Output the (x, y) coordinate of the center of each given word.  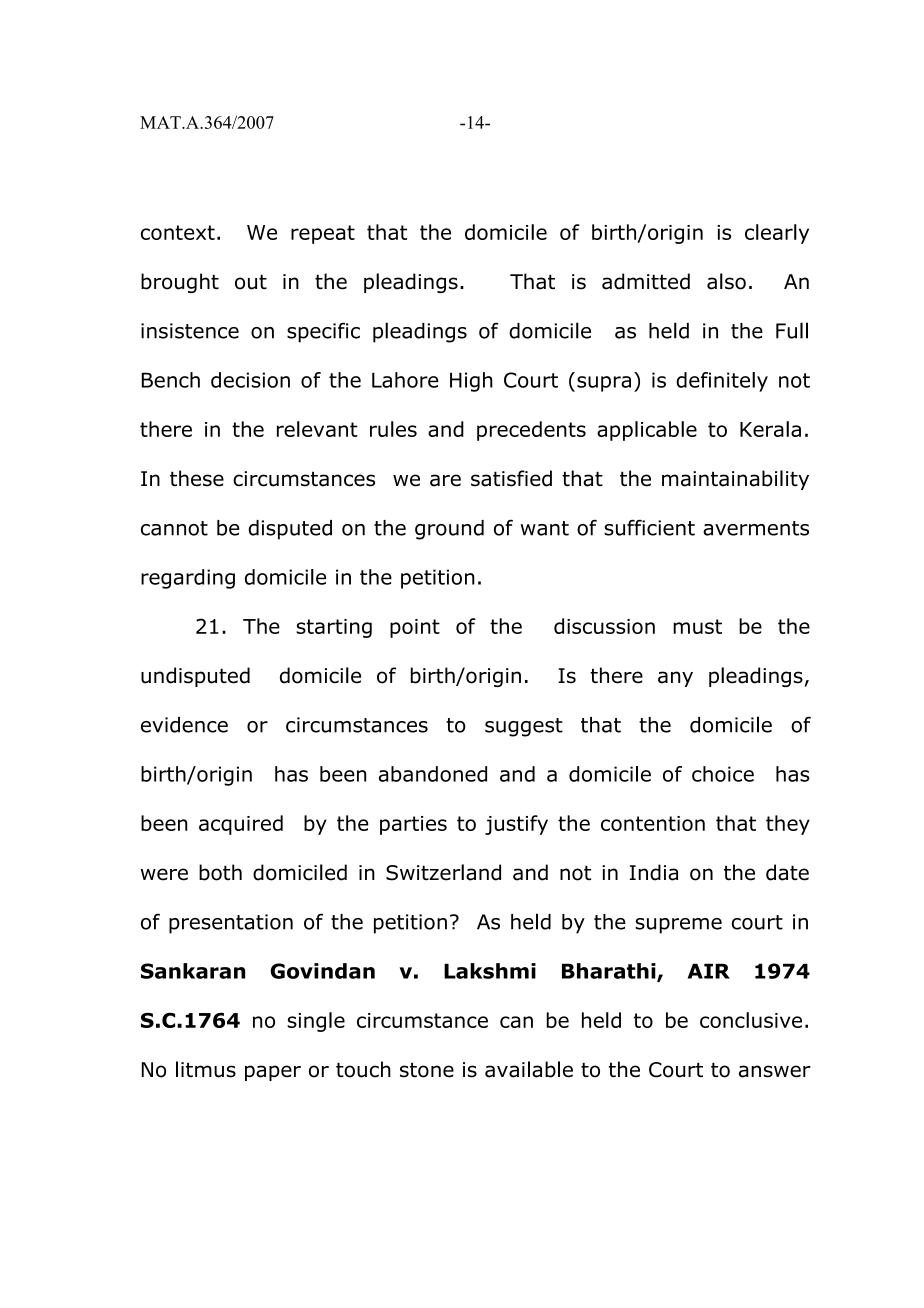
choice (723, 774)
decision (250, 380)
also (726, 281)
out (251, 282)
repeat (323, 234)
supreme (678, 926)
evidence (184, 725)
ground (449, 530)
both (220, 872)
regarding (188, 579)
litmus (206, 1069)
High (471, 382)
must (697, 626)
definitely (722, 382)
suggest (524, 727)
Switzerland (443, 872)
